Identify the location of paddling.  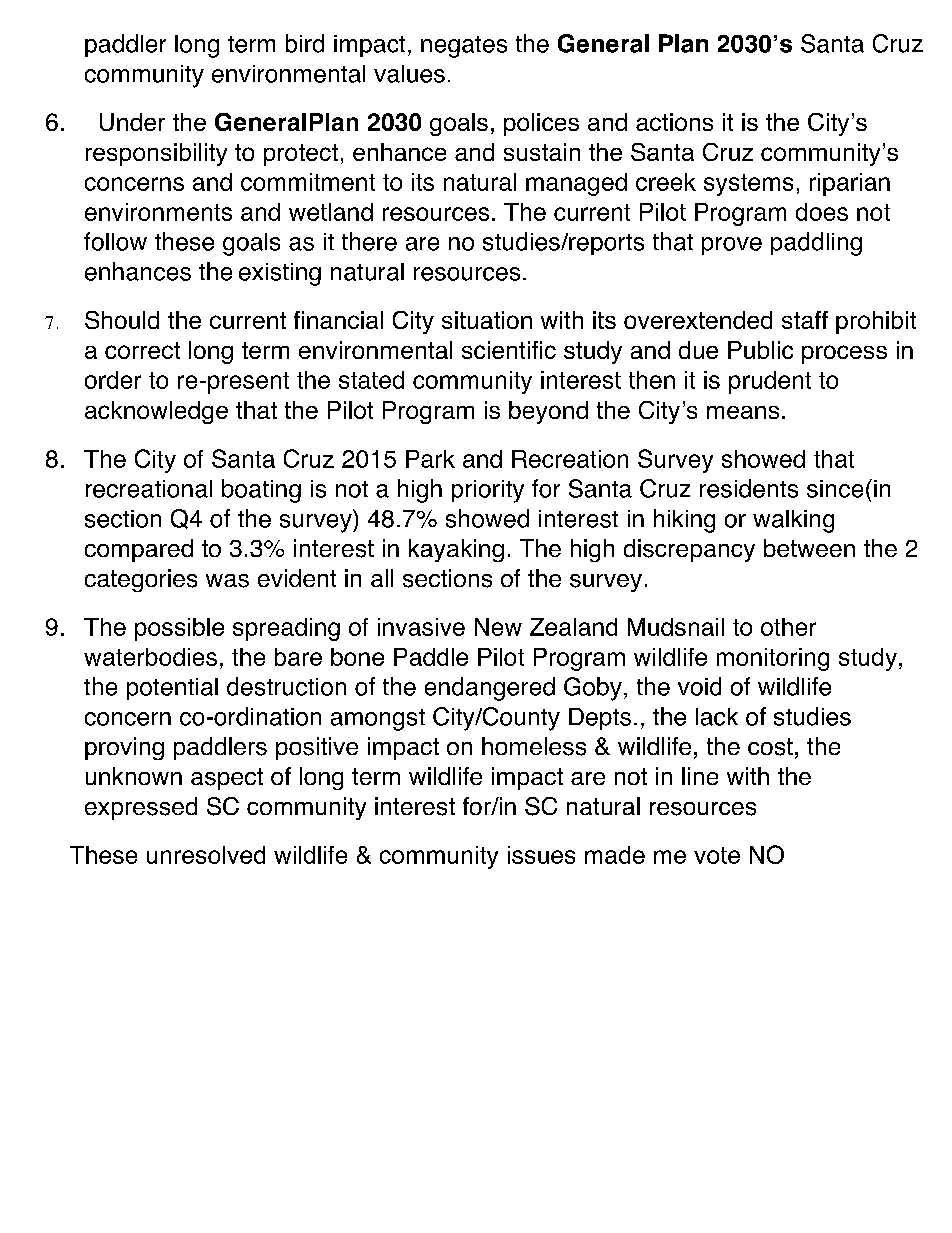
(816, 244).
